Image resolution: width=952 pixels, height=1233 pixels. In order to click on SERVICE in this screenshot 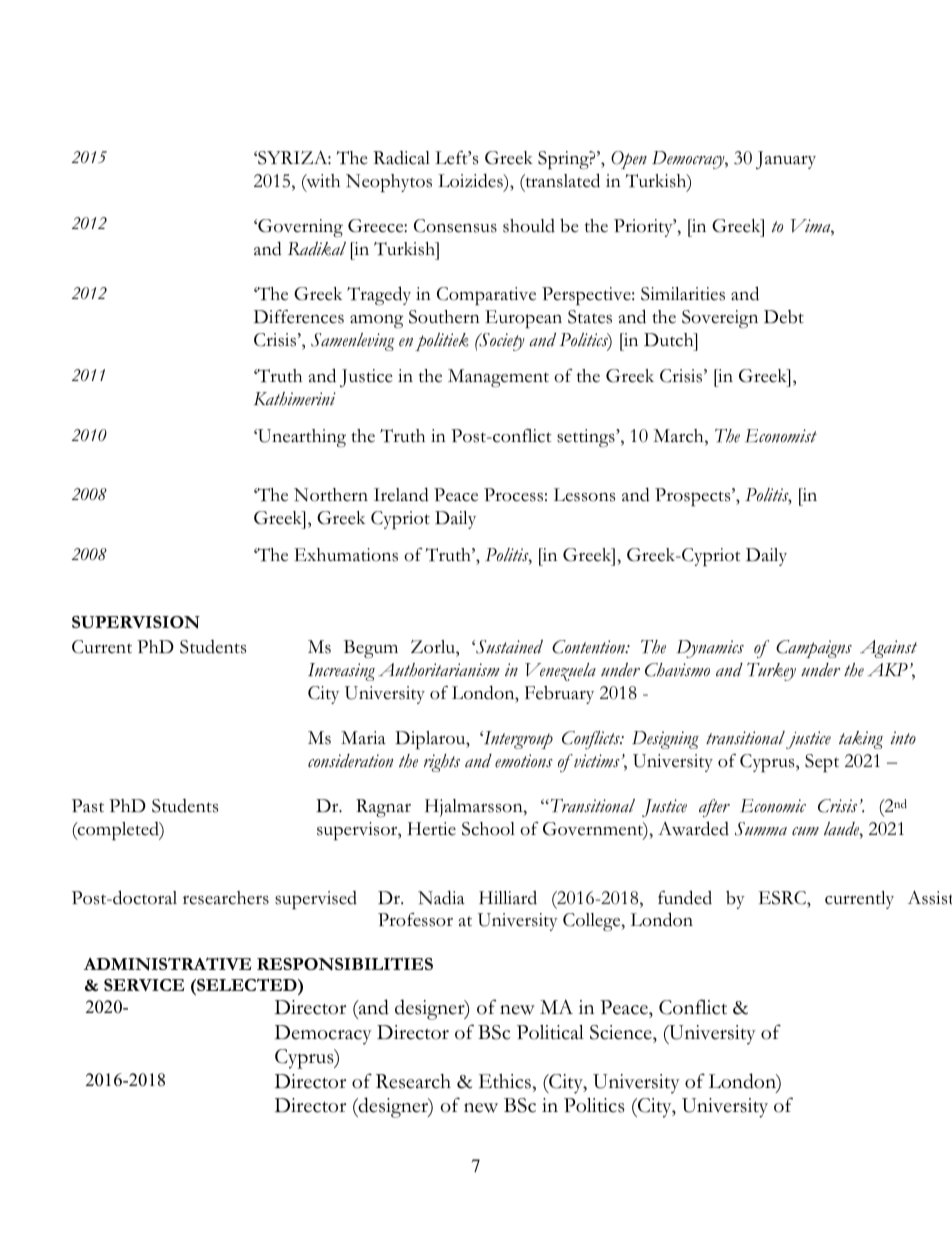, I will do `click(144, 985)`.
